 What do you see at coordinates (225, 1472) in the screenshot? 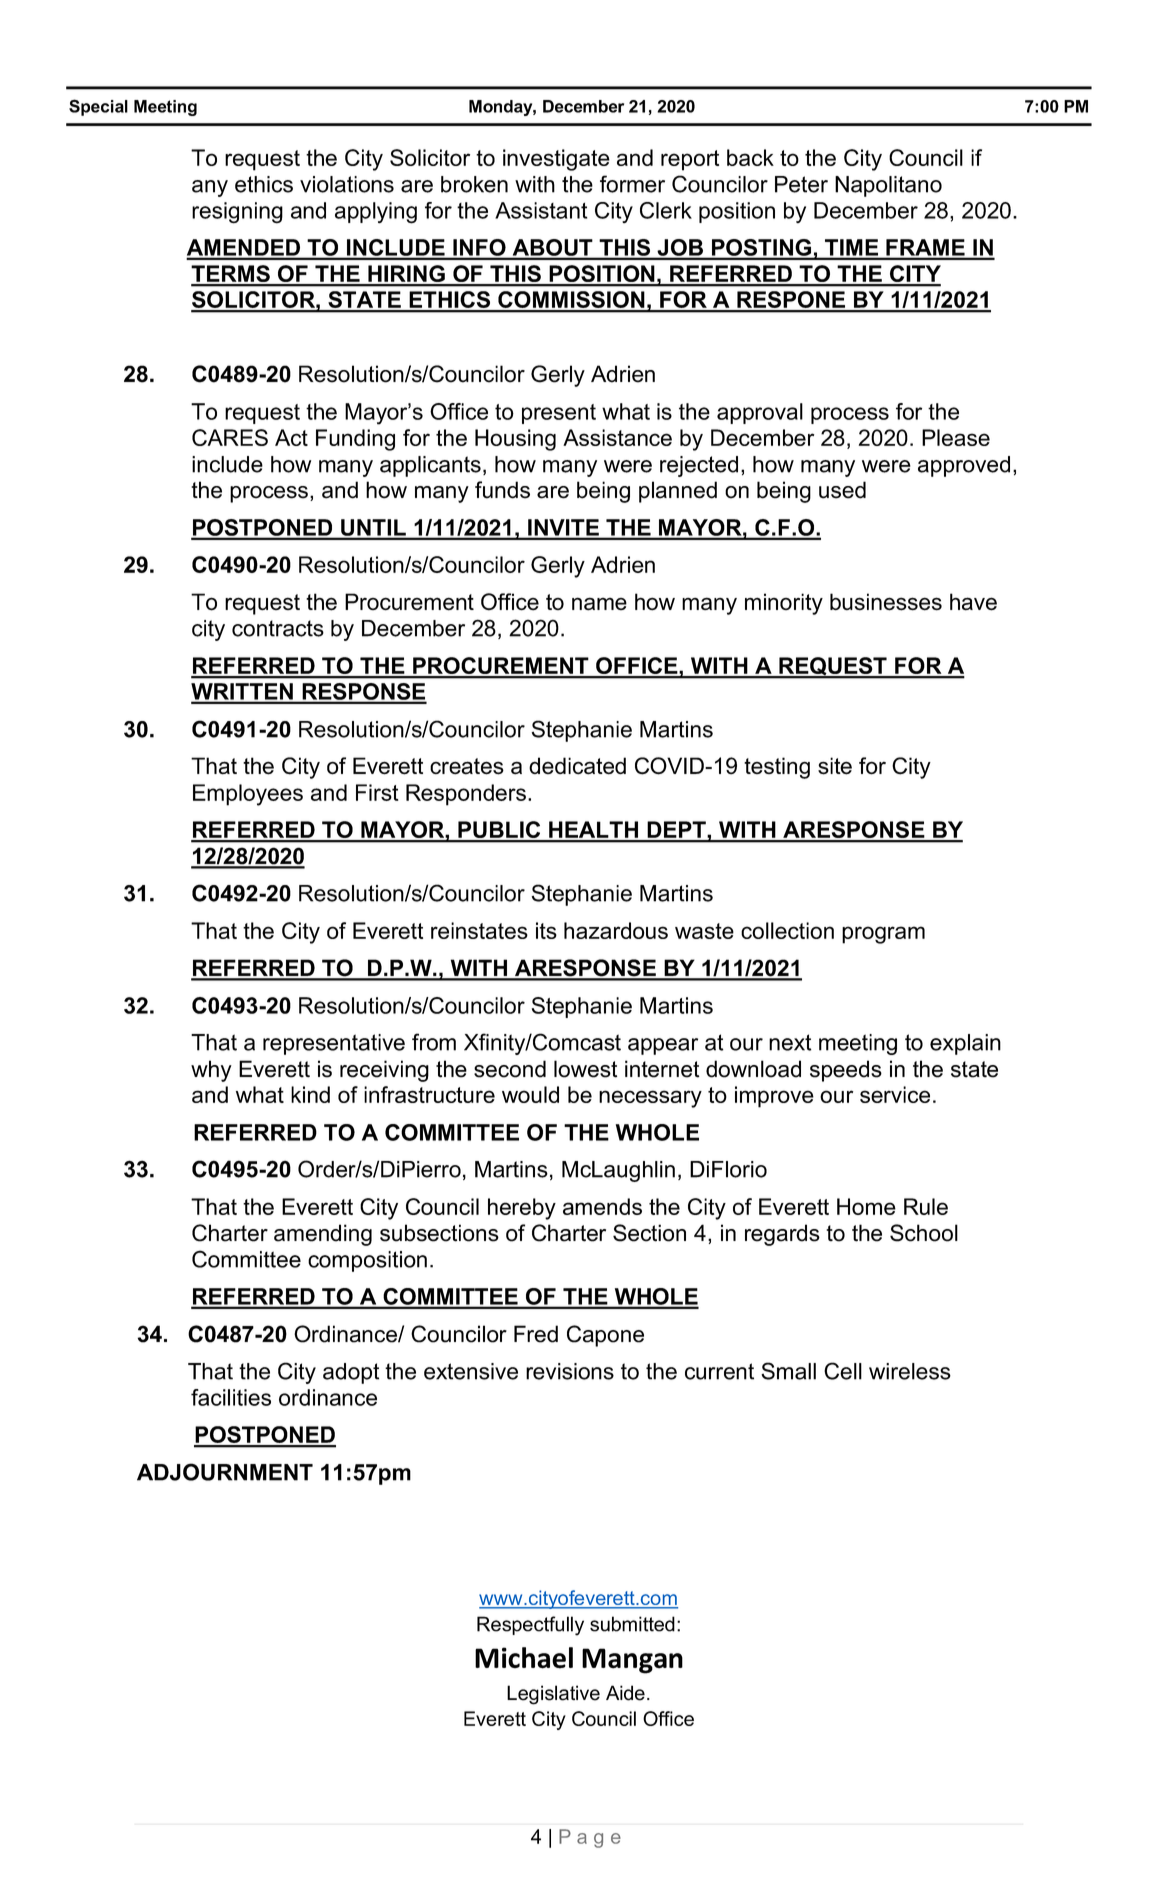
I see `ADJOURNMENT` at bounding box center [225, 1472].
